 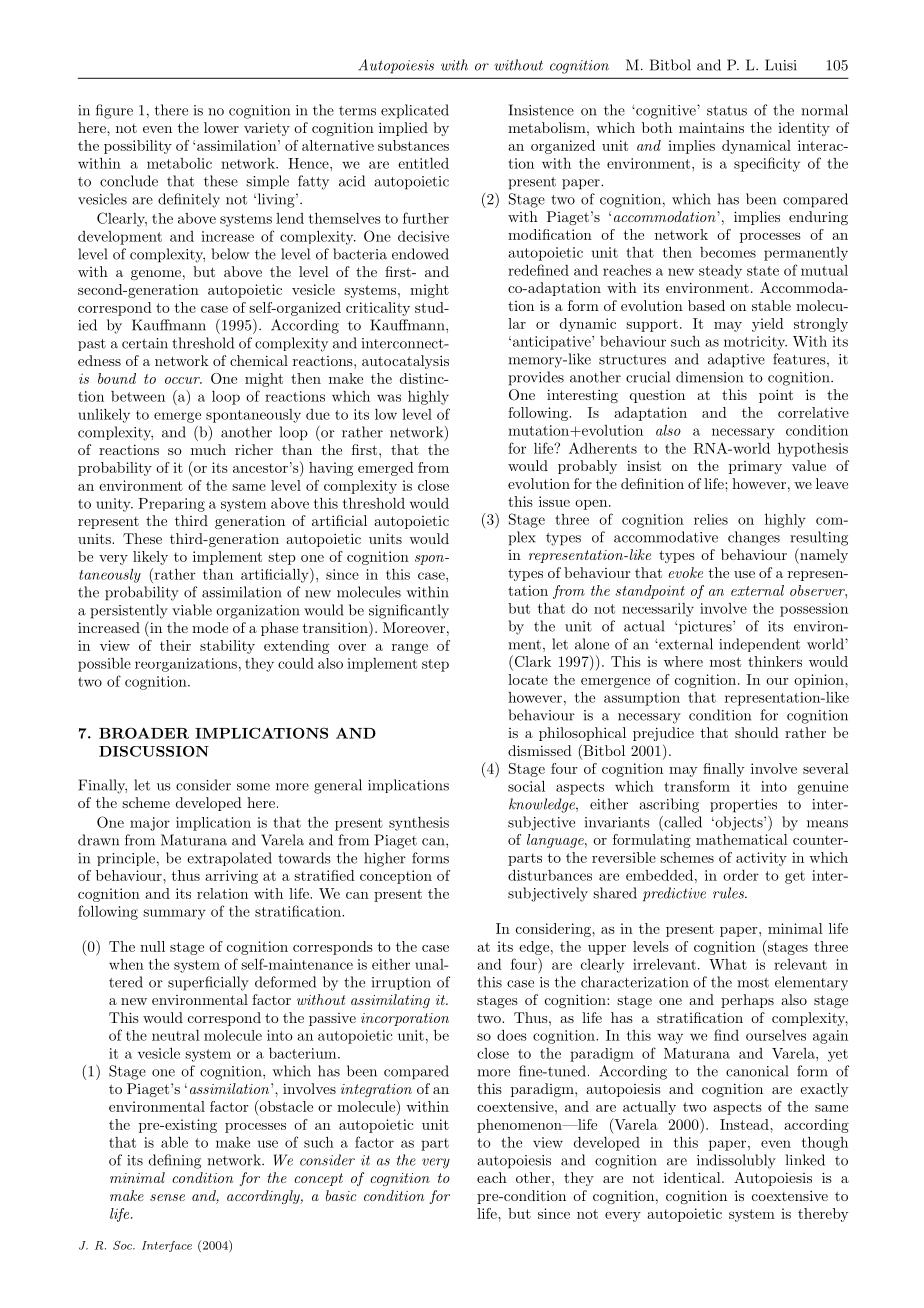 I want to click on issue, so click(x=554, y=501).
